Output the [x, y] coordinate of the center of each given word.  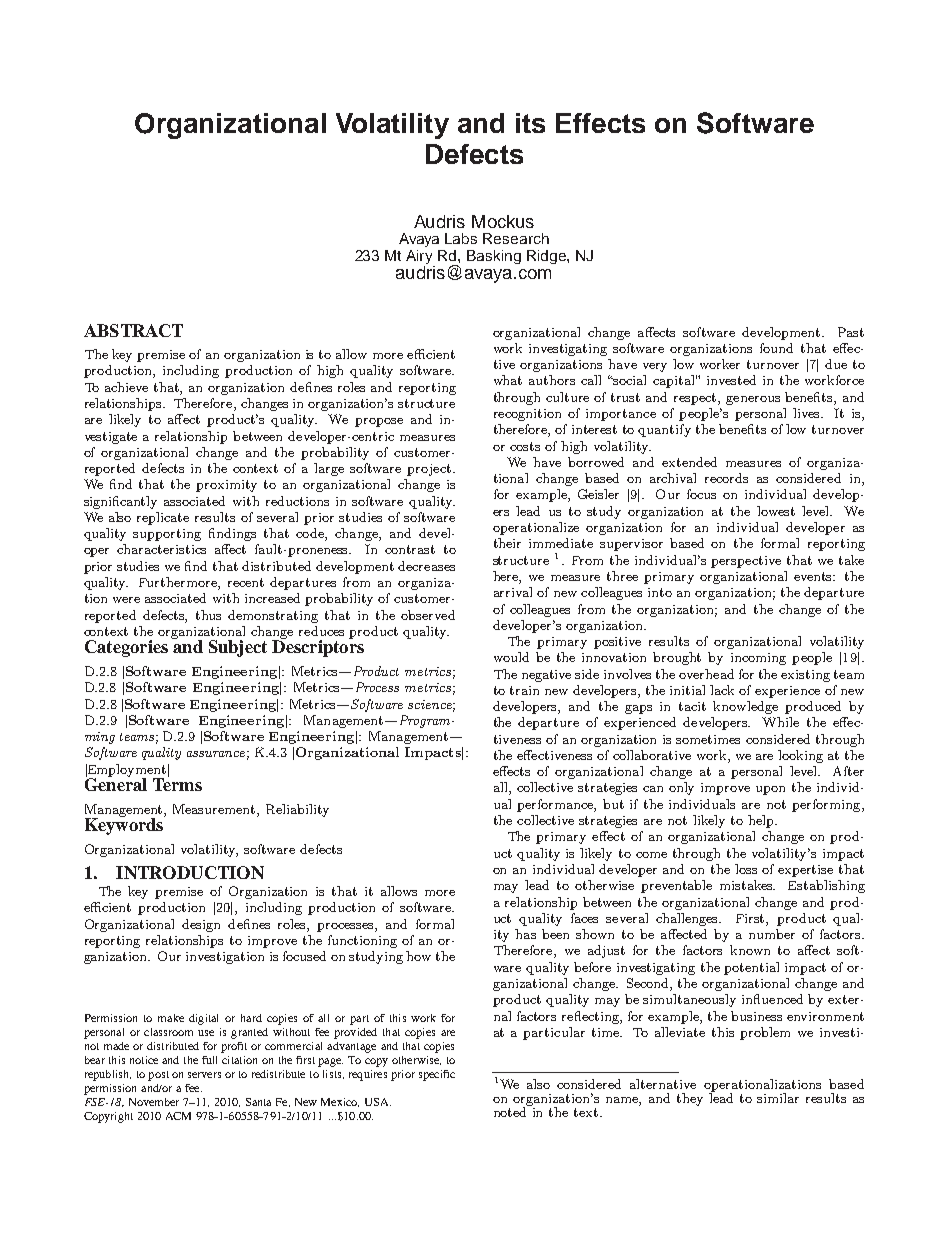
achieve [126, 387]
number [772, 934]
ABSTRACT [133, 330]
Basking [494, 257]
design [201, 925]
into [660, 592]
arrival [513, 592]
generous [753, 400]
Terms [177, 783]
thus [208, 615]
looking [800, 756]
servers [204, 1075]
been [555, 934]
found [776, 348]
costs [525, 446]
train [524, 690]
